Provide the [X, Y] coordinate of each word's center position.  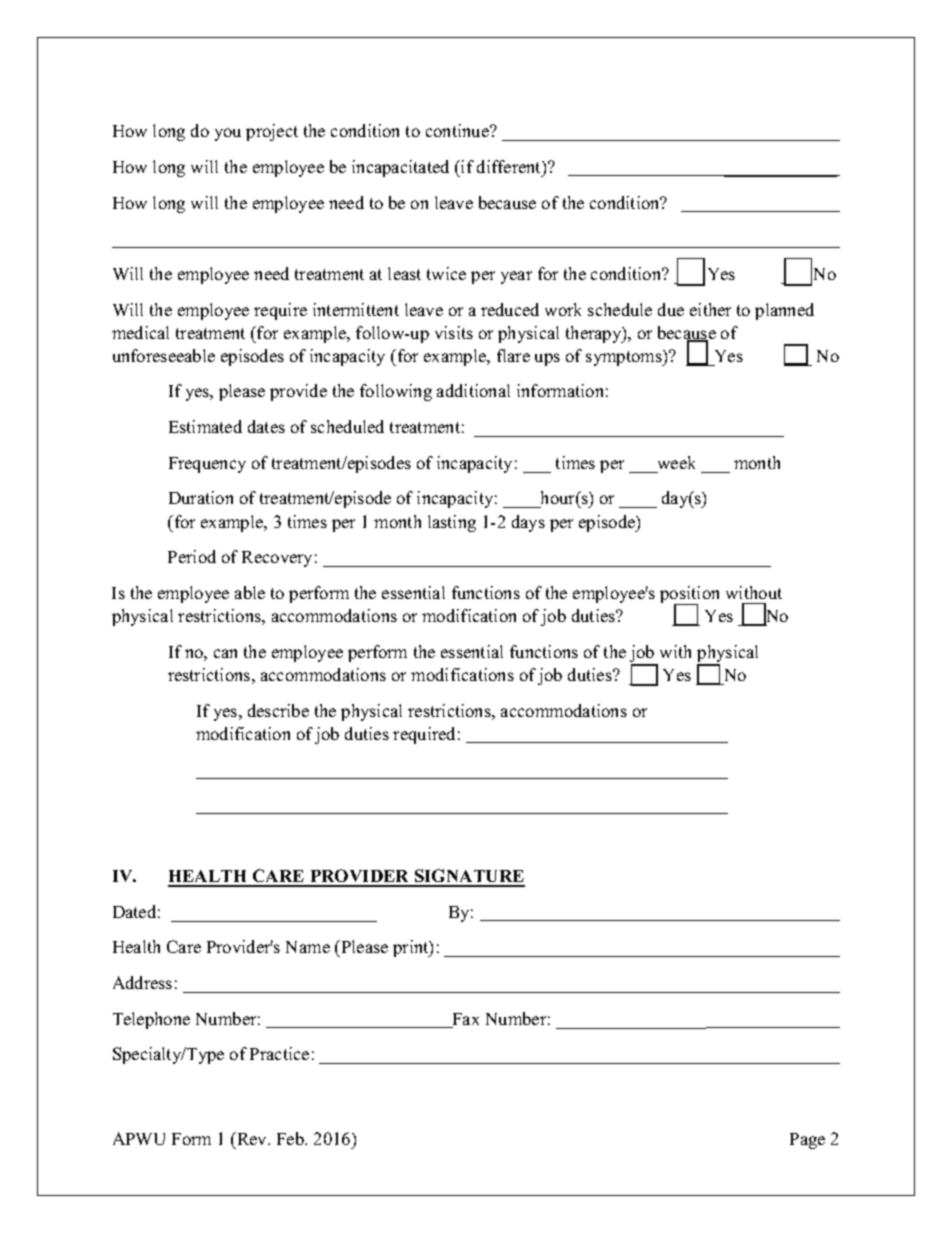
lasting [452, 523]
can [225, 653]
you [228, 134]
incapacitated [400, 168]
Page [807, 1141]
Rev [252, 1138]
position [689, 596]
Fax [464, 1020]
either [710, 309]
